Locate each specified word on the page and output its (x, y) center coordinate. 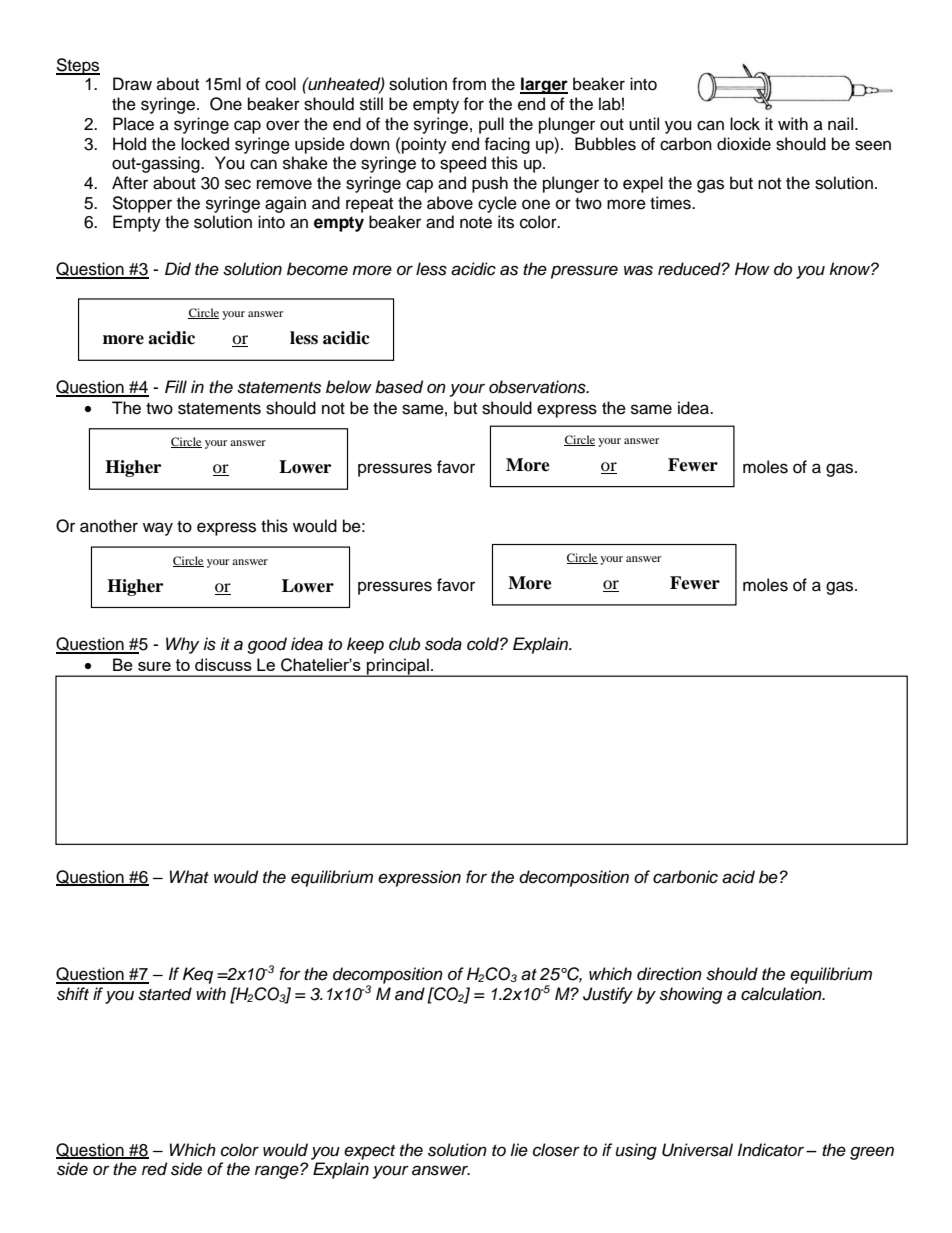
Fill (176, 386)
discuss (223, 664)
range (278, 1171)
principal (398, 667)
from (469, 84)
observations (538, 387)
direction (669, 974)
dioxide (744, 144)
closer (556, 1150)
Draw (132, 84)
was (638, 270)
